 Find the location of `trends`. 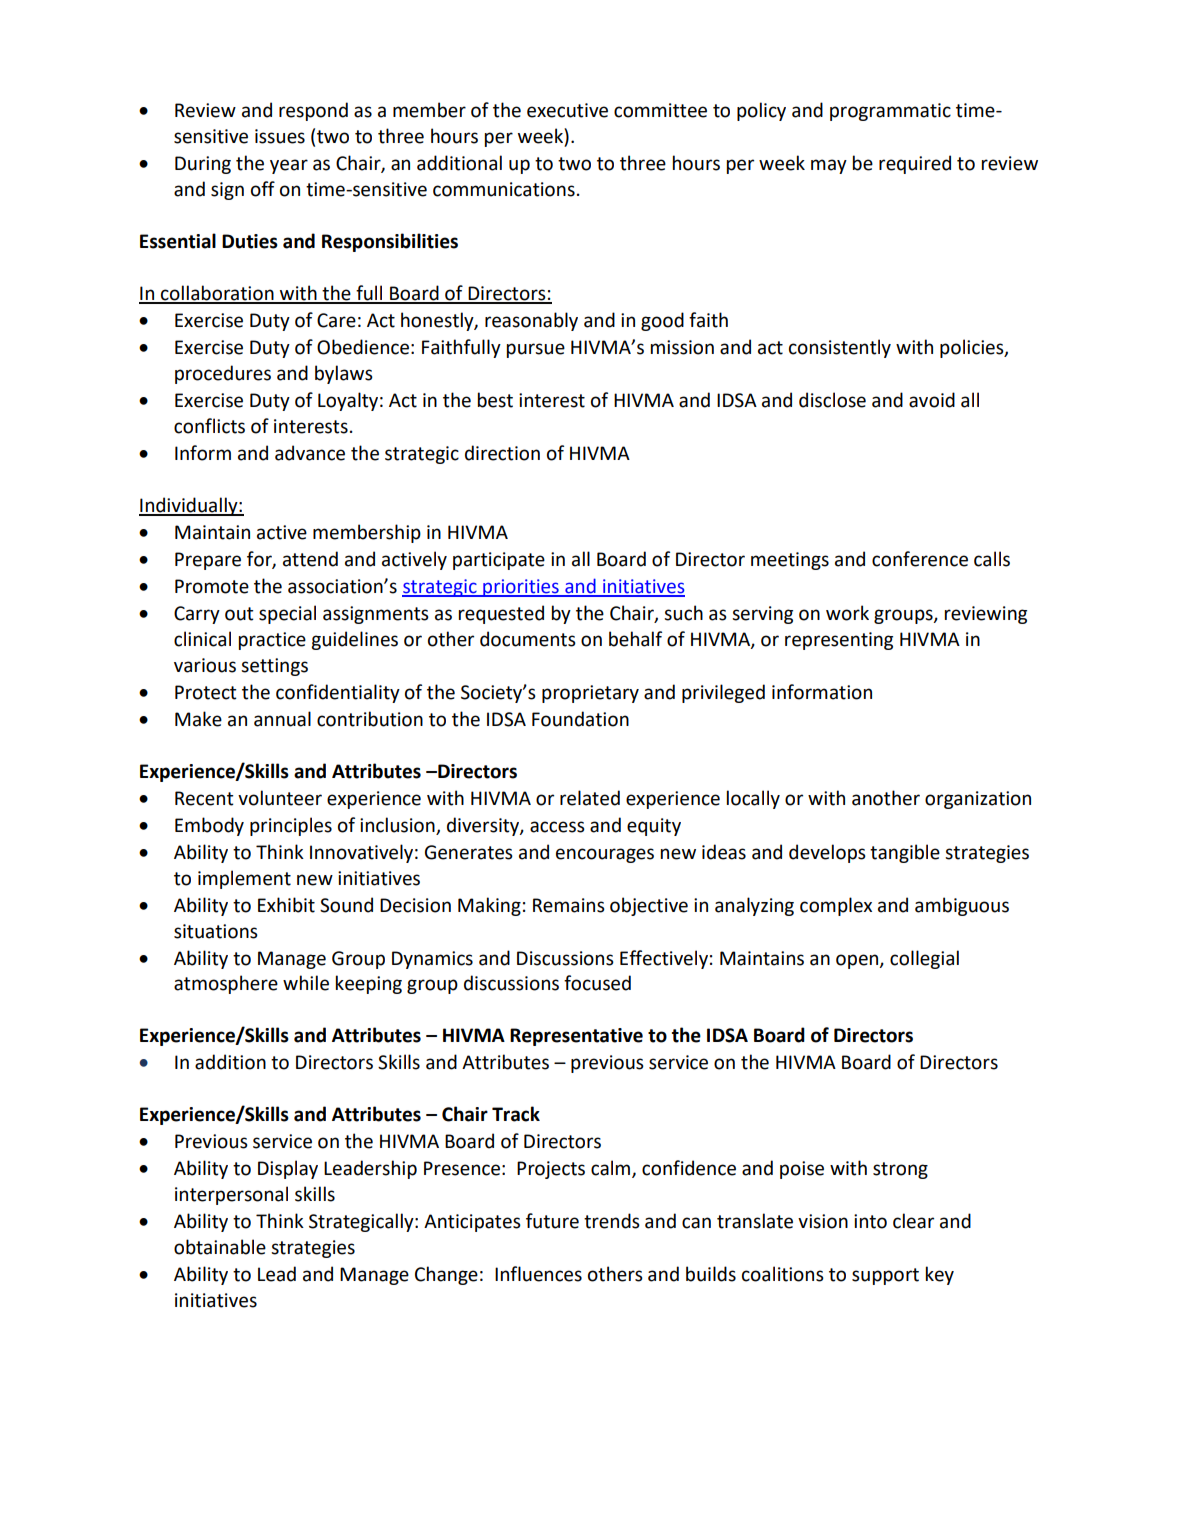

trends is located at coordinates (612, 1221).
